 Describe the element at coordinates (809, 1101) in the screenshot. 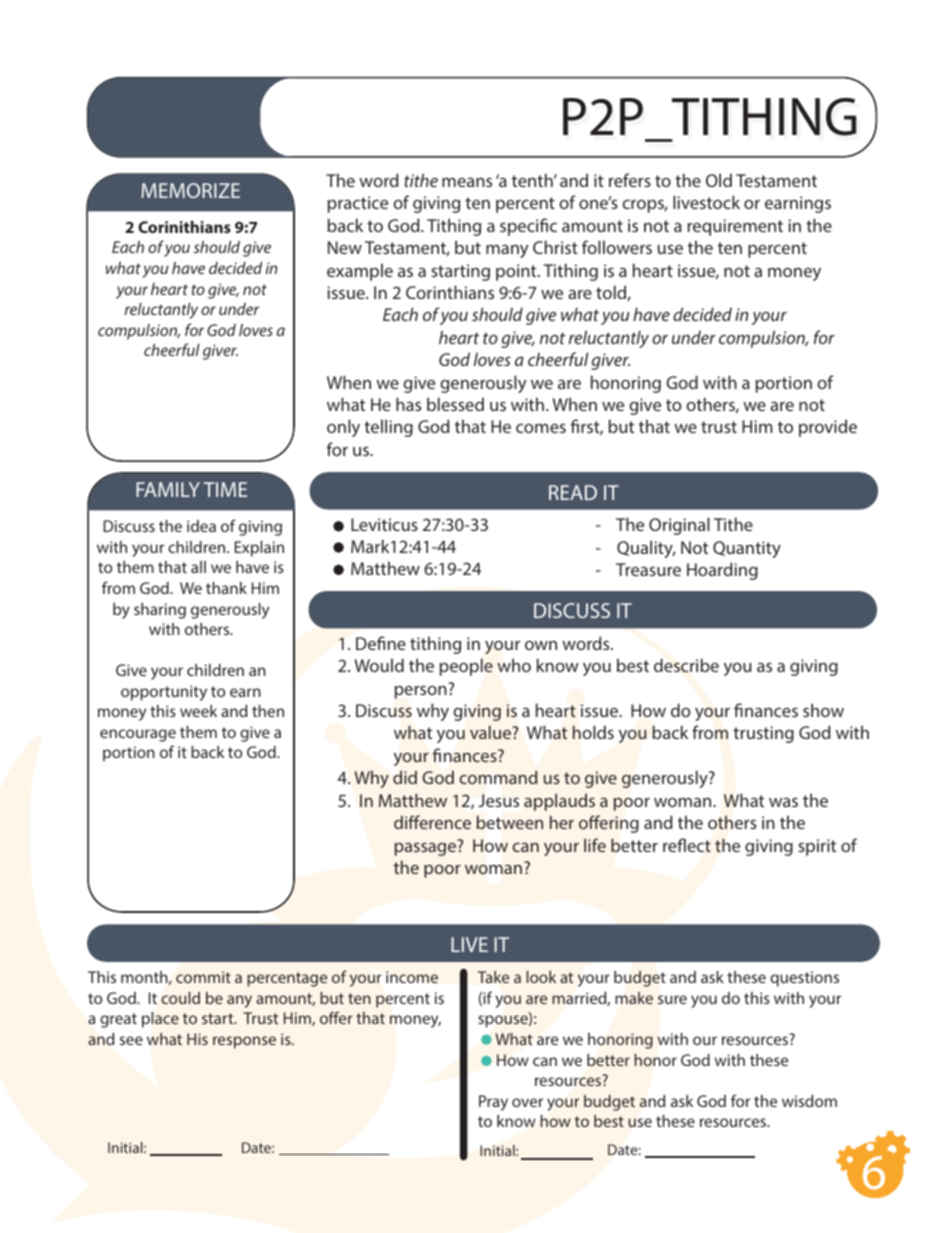

I see `wisdom` at that location.
